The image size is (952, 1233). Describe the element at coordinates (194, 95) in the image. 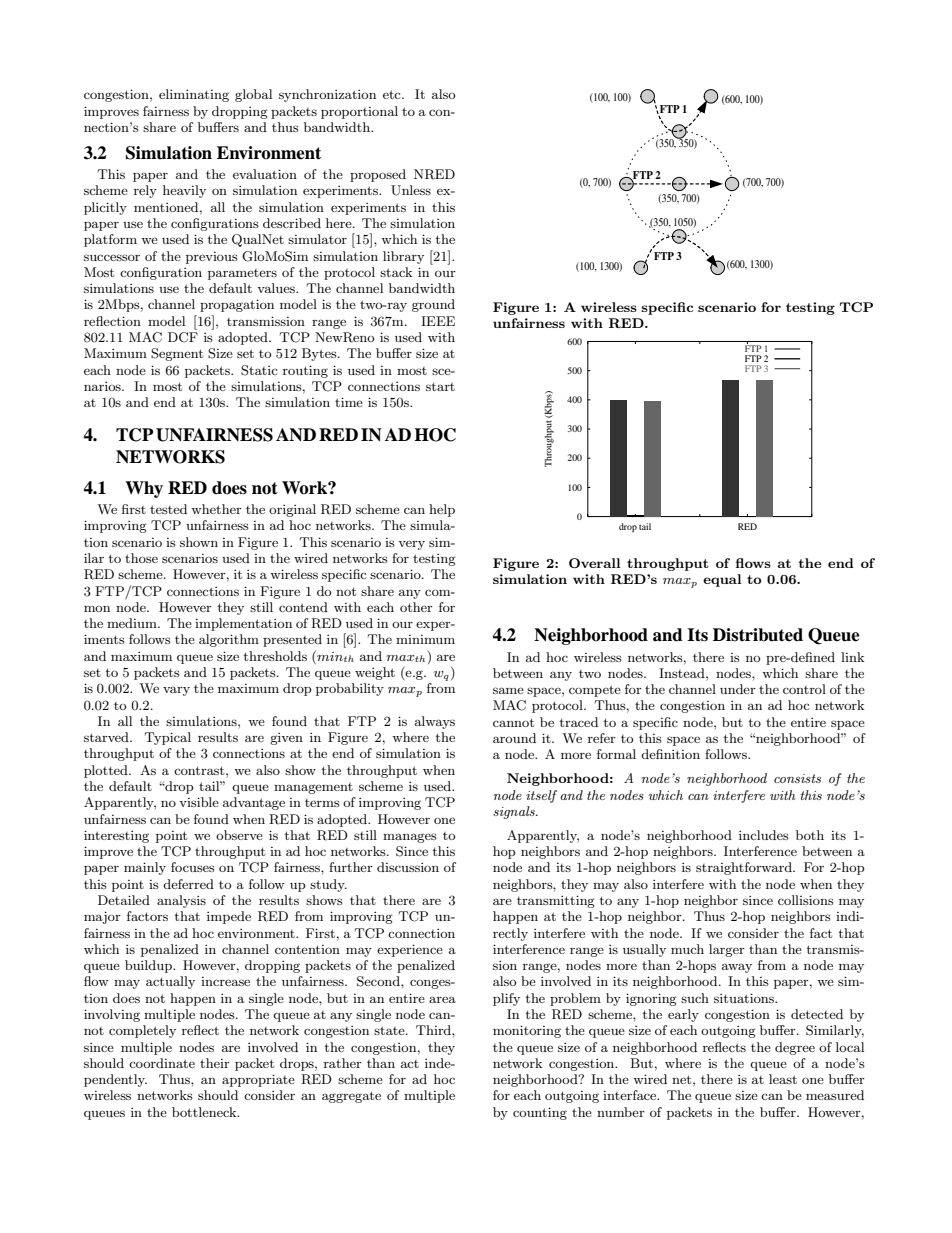

I see `eliminating` at that location.
